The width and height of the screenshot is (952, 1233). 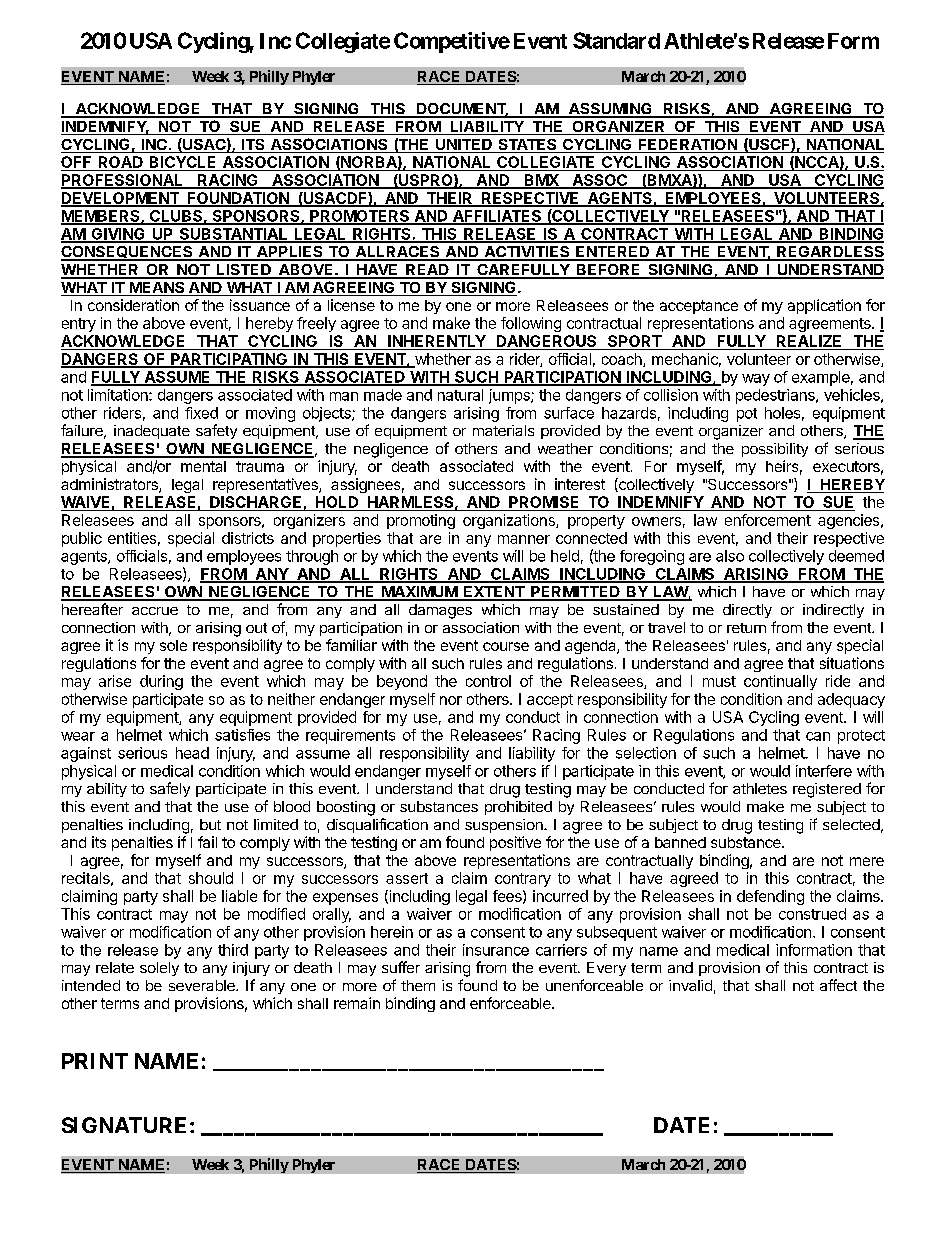 I want to click on them, so click(x=418, y=985).
